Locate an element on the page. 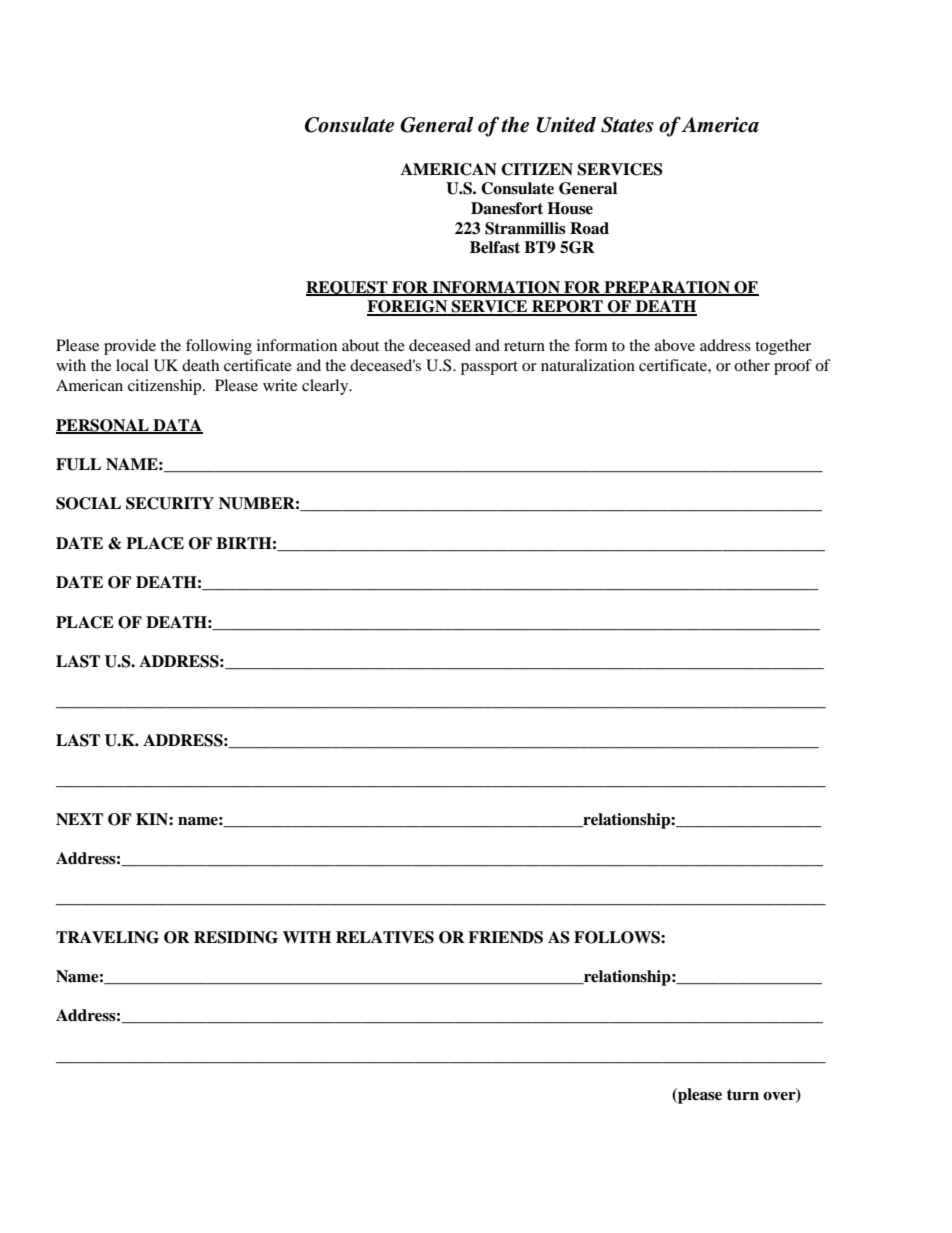 The width and height of the image is (952, 1233). TRAVELING is located at coordinates (107, 937).
